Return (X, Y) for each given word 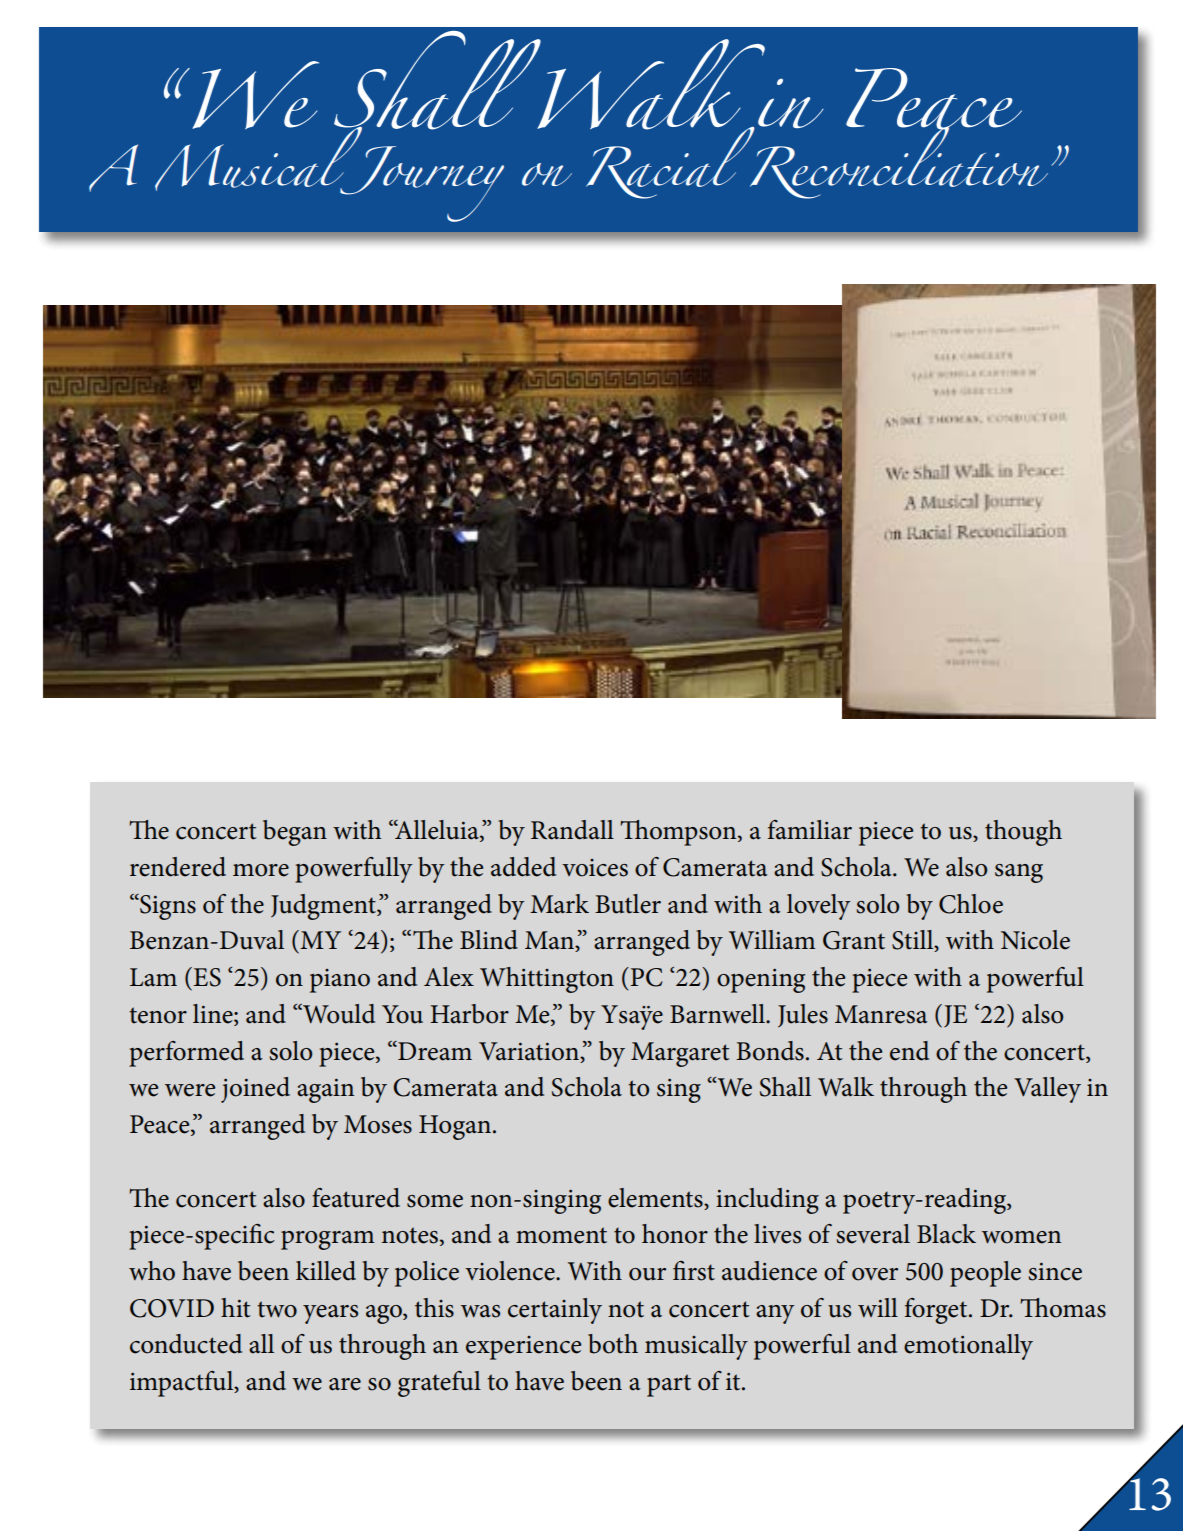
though (1023, 833)
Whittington (547, 980)
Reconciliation (897, 161)
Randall (572, 830)
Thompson (679, 833)
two (277, 1309)
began (295, 833)
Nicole (1035, 940)
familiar (810, 830)
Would (338, 1014)
